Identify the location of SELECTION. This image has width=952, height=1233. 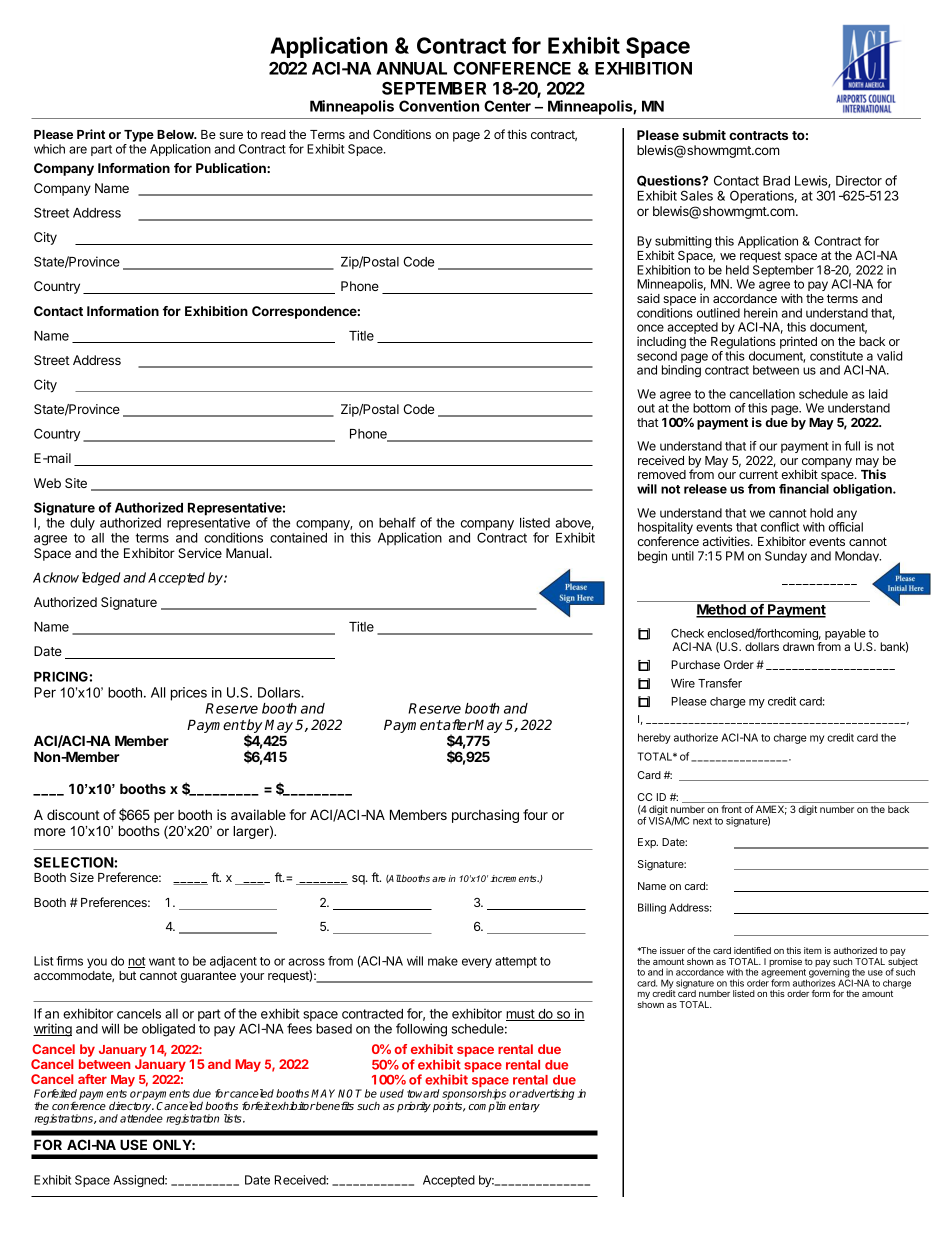
(74, 862).
